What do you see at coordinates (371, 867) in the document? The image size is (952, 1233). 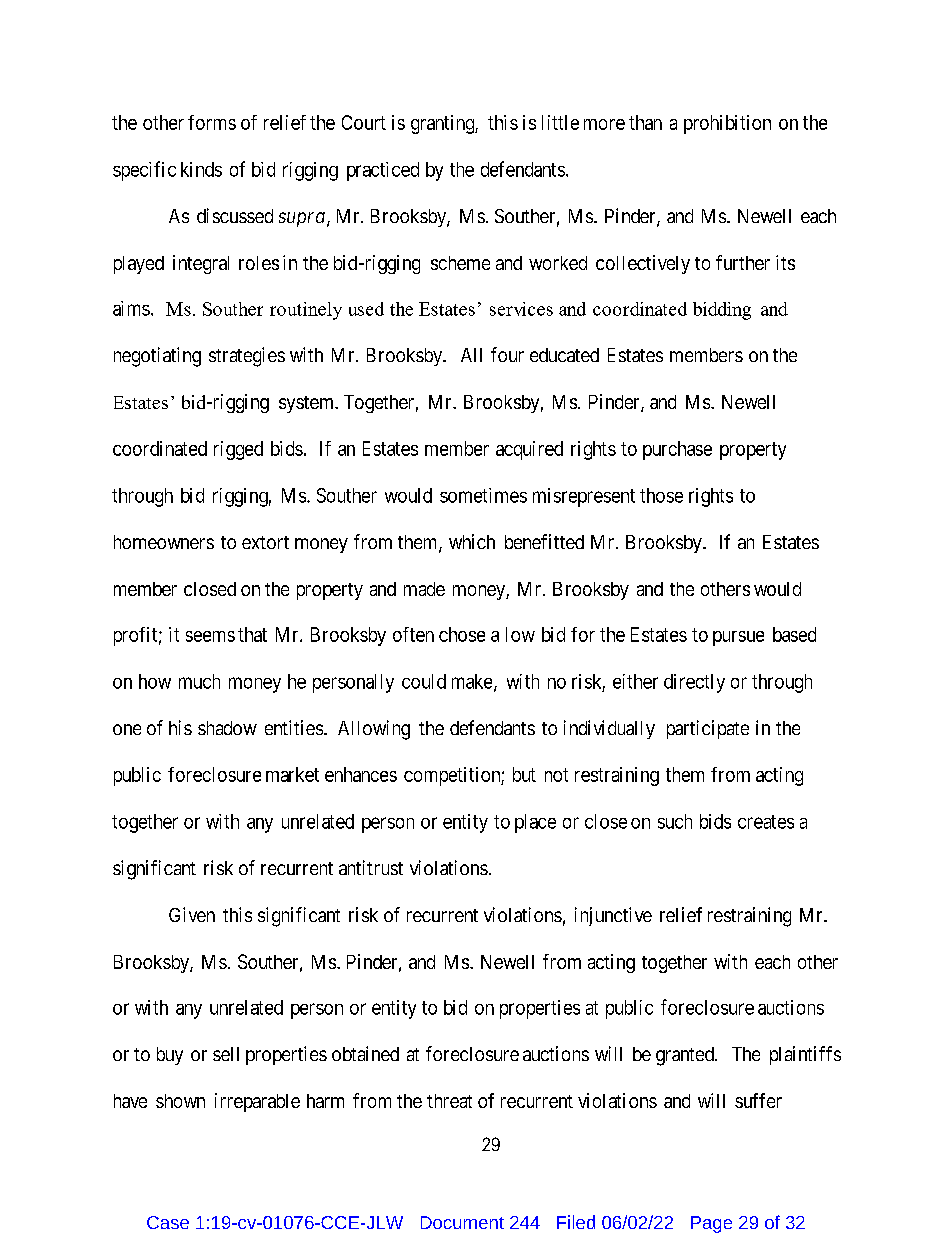 I see `antitrust` at bounding box center [371, 867].
